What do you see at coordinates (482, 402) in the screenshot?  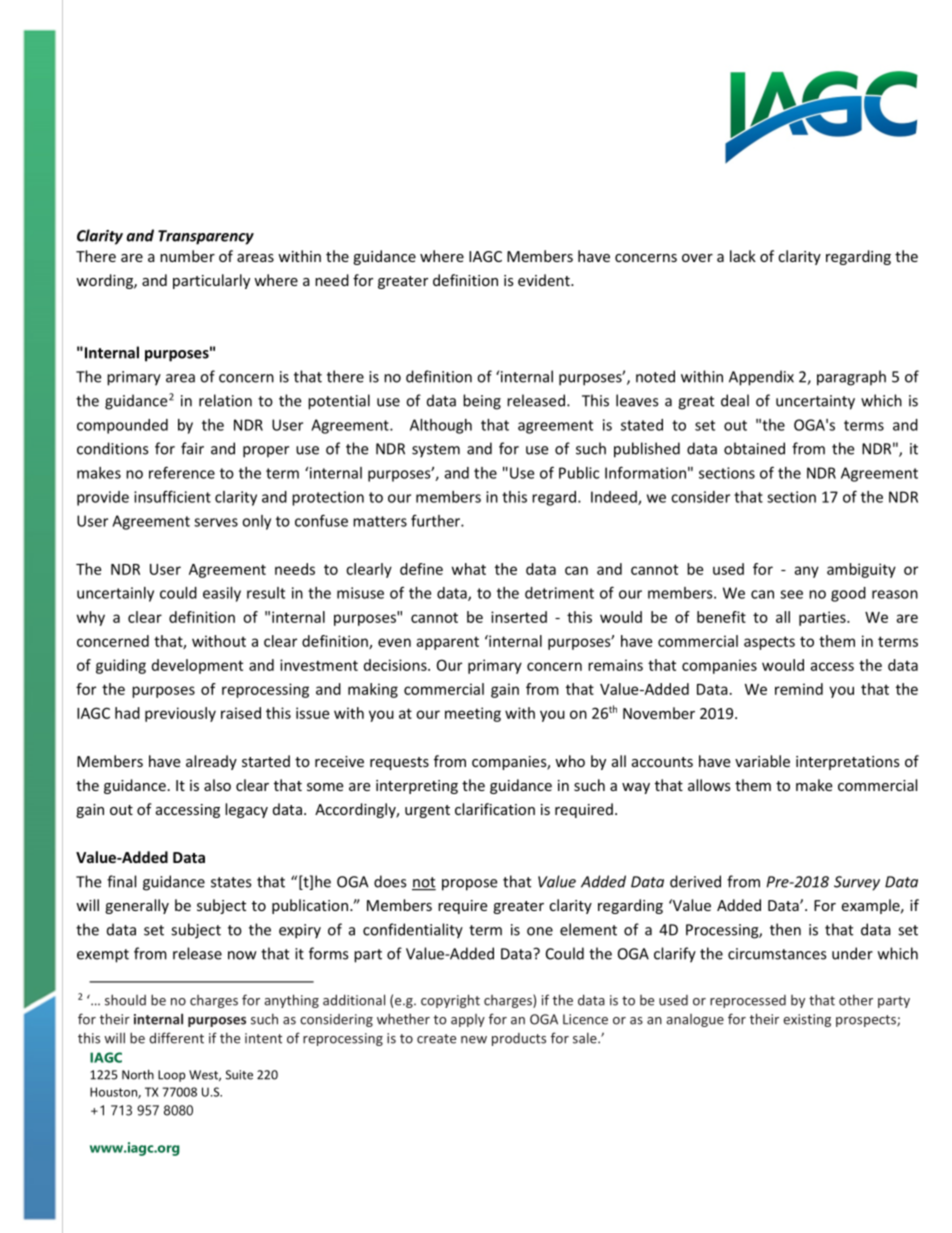 I see `being` at bounding box center [482, 402].
